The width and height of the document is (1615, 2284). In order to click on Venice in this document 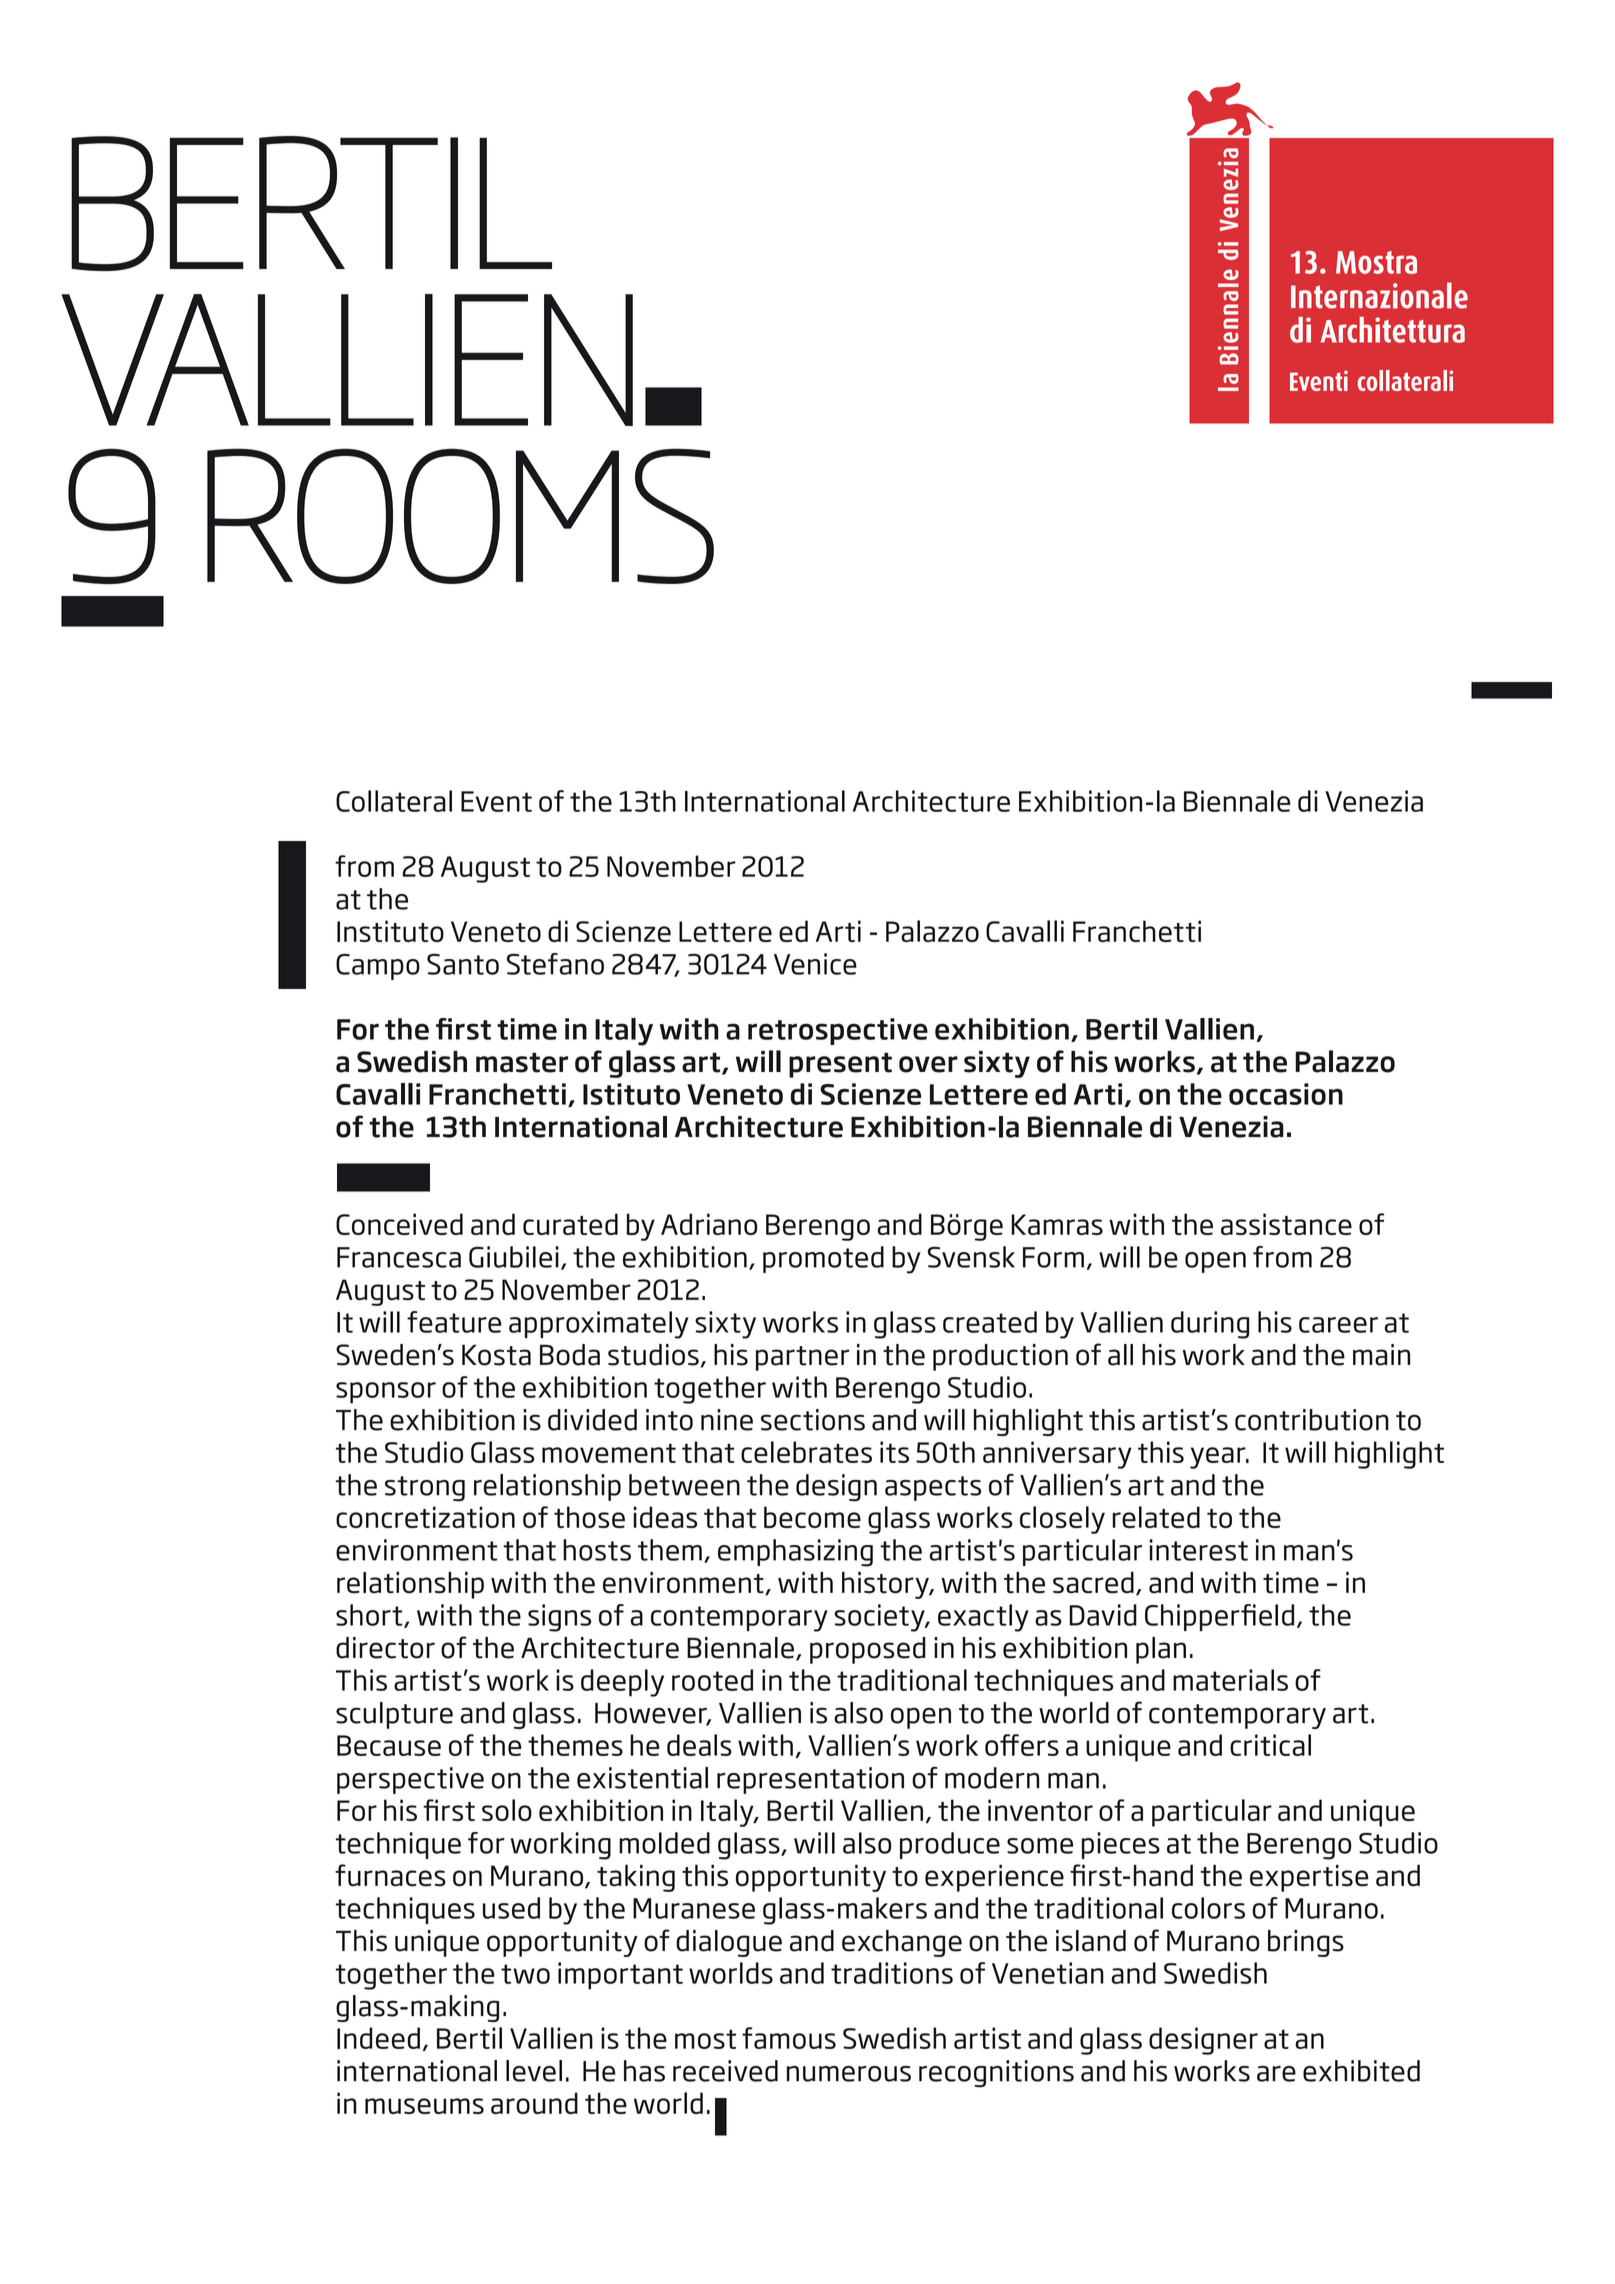, I will do `click(815, 964)`.
